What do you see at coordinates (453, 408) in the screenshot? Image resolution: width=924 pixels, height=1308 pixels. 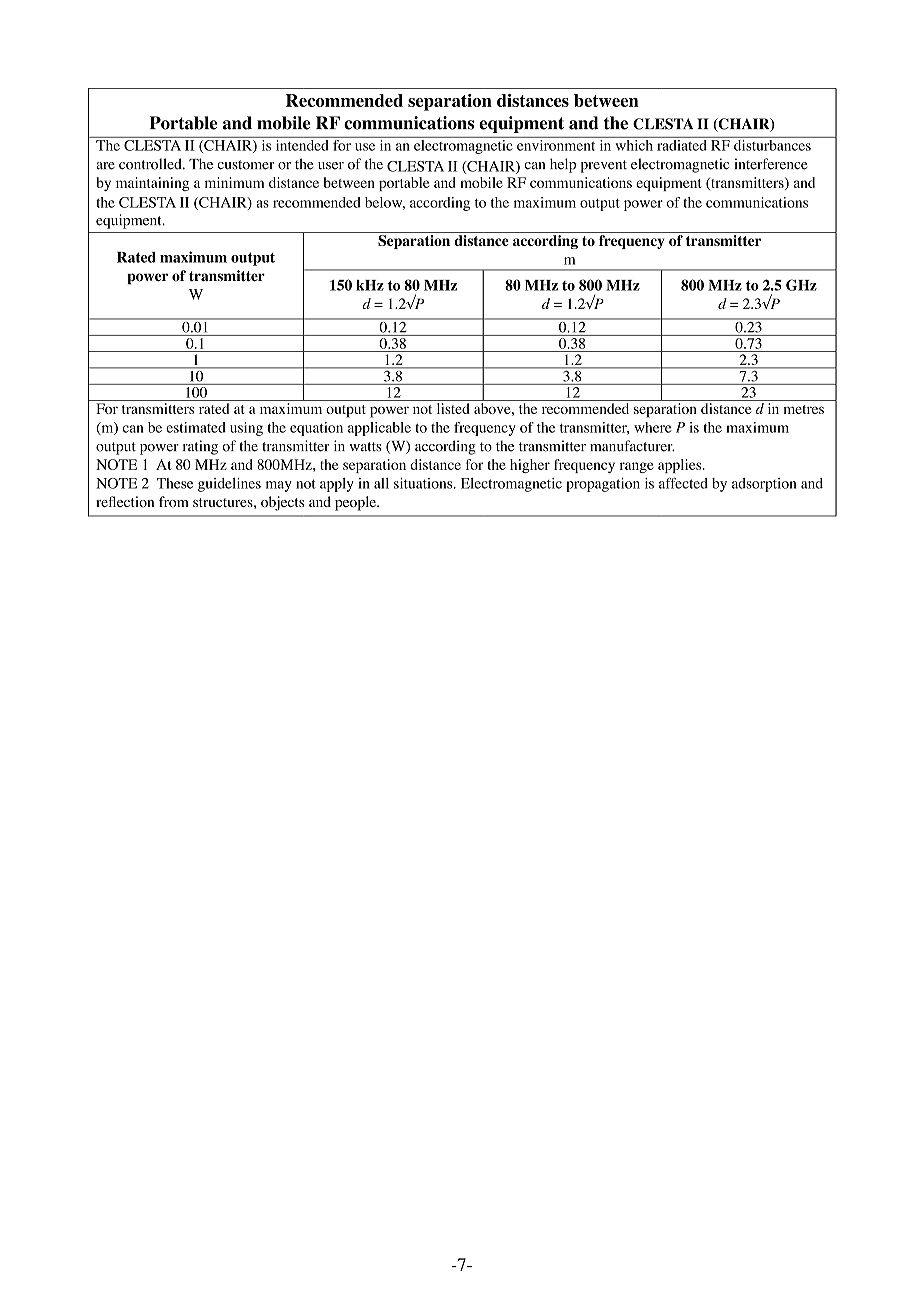 I see `listed` at bounding box center [453, 408].
